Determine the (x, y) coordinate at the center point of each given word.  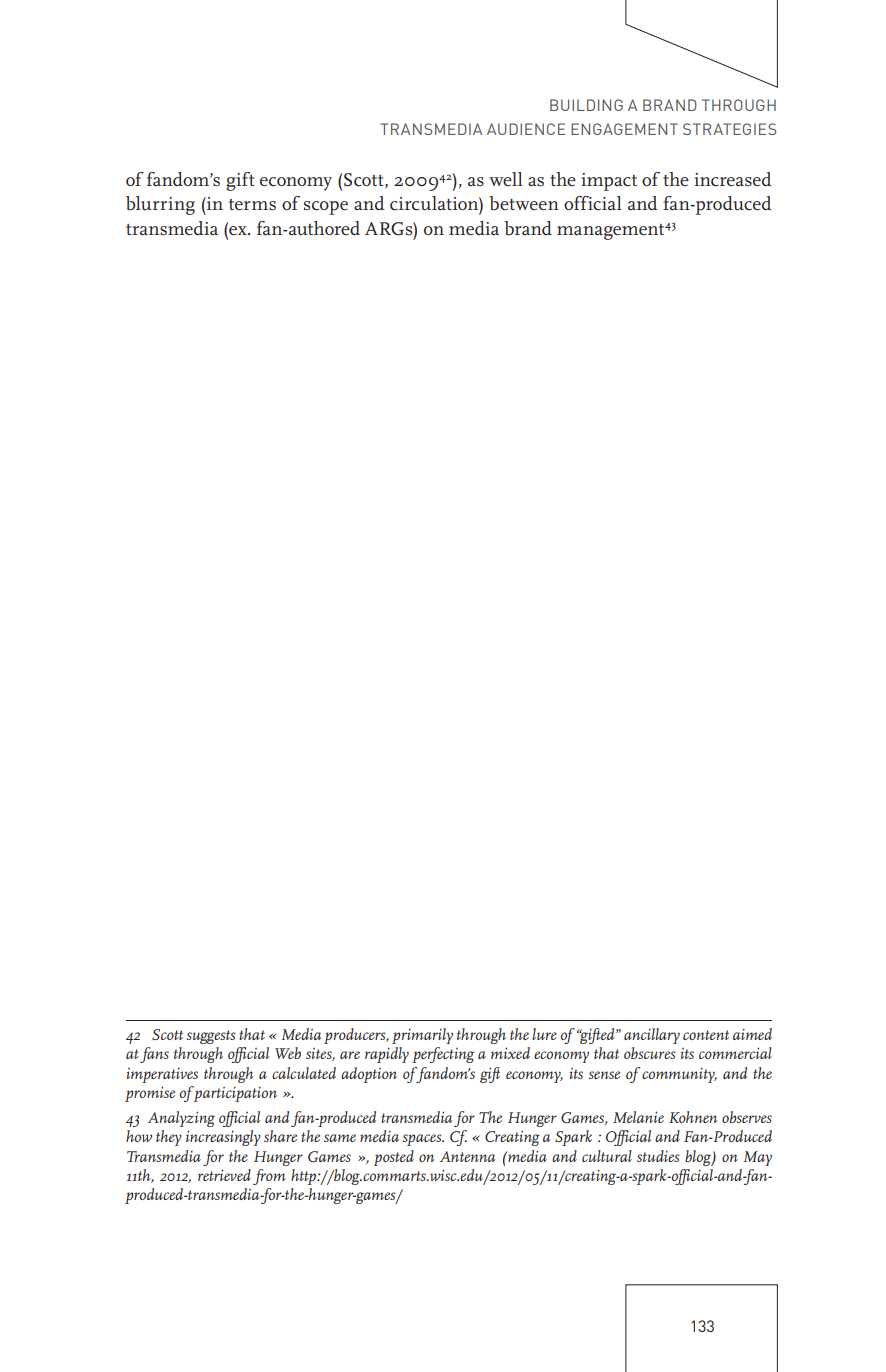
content (706, 1035)
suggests (211, 1037)
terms (252, 205)
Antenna (468, 1156)
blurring (160, 205)
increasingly (223, 1138)
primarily (422, 1036)
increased (733, 179)
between (524, 203)
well (506, 179)
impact (609, 182)
